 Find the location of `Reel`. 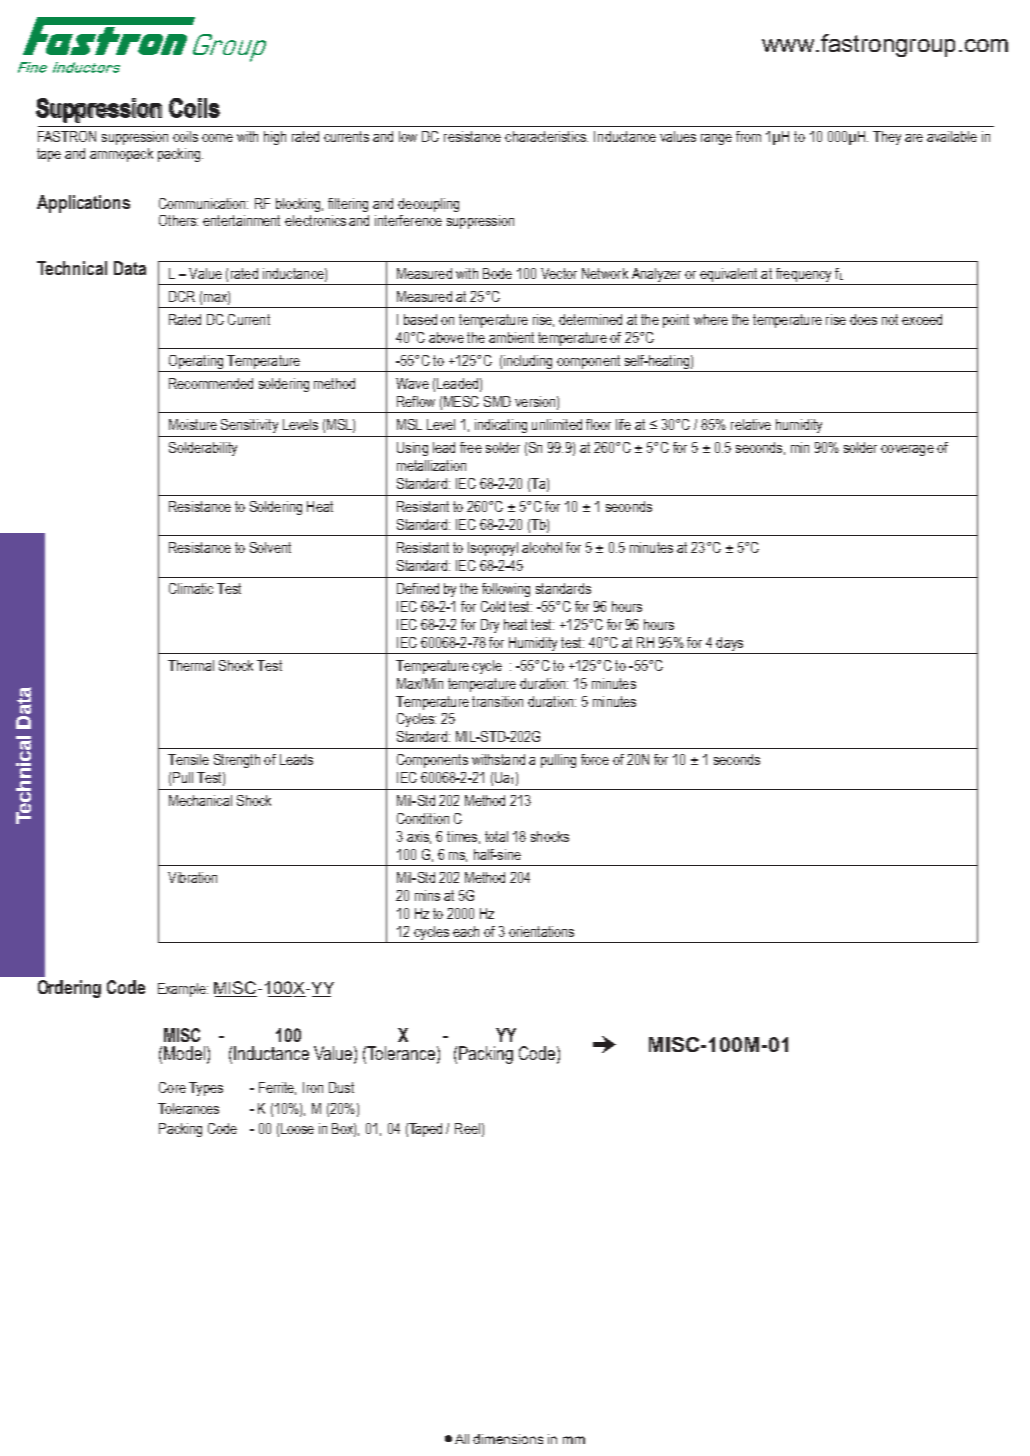

Reel is located at coordinates (467, 1128).
